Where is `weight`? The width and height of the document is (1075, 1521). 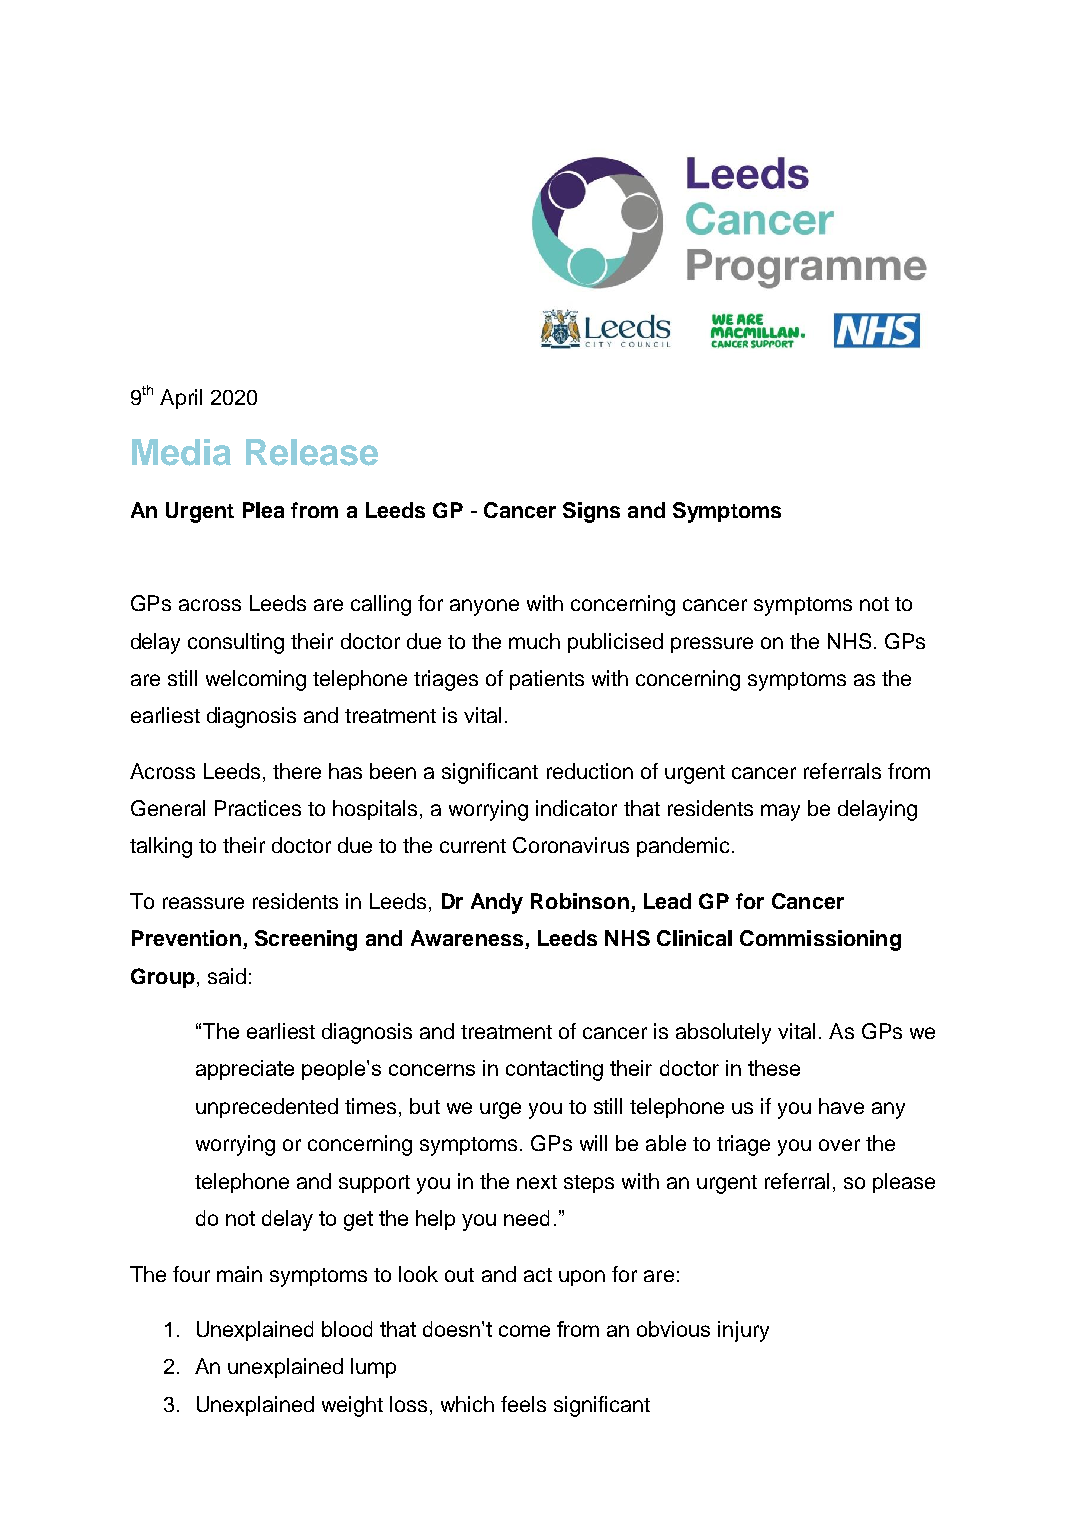 weight is located at coordinates (352, 1406).
